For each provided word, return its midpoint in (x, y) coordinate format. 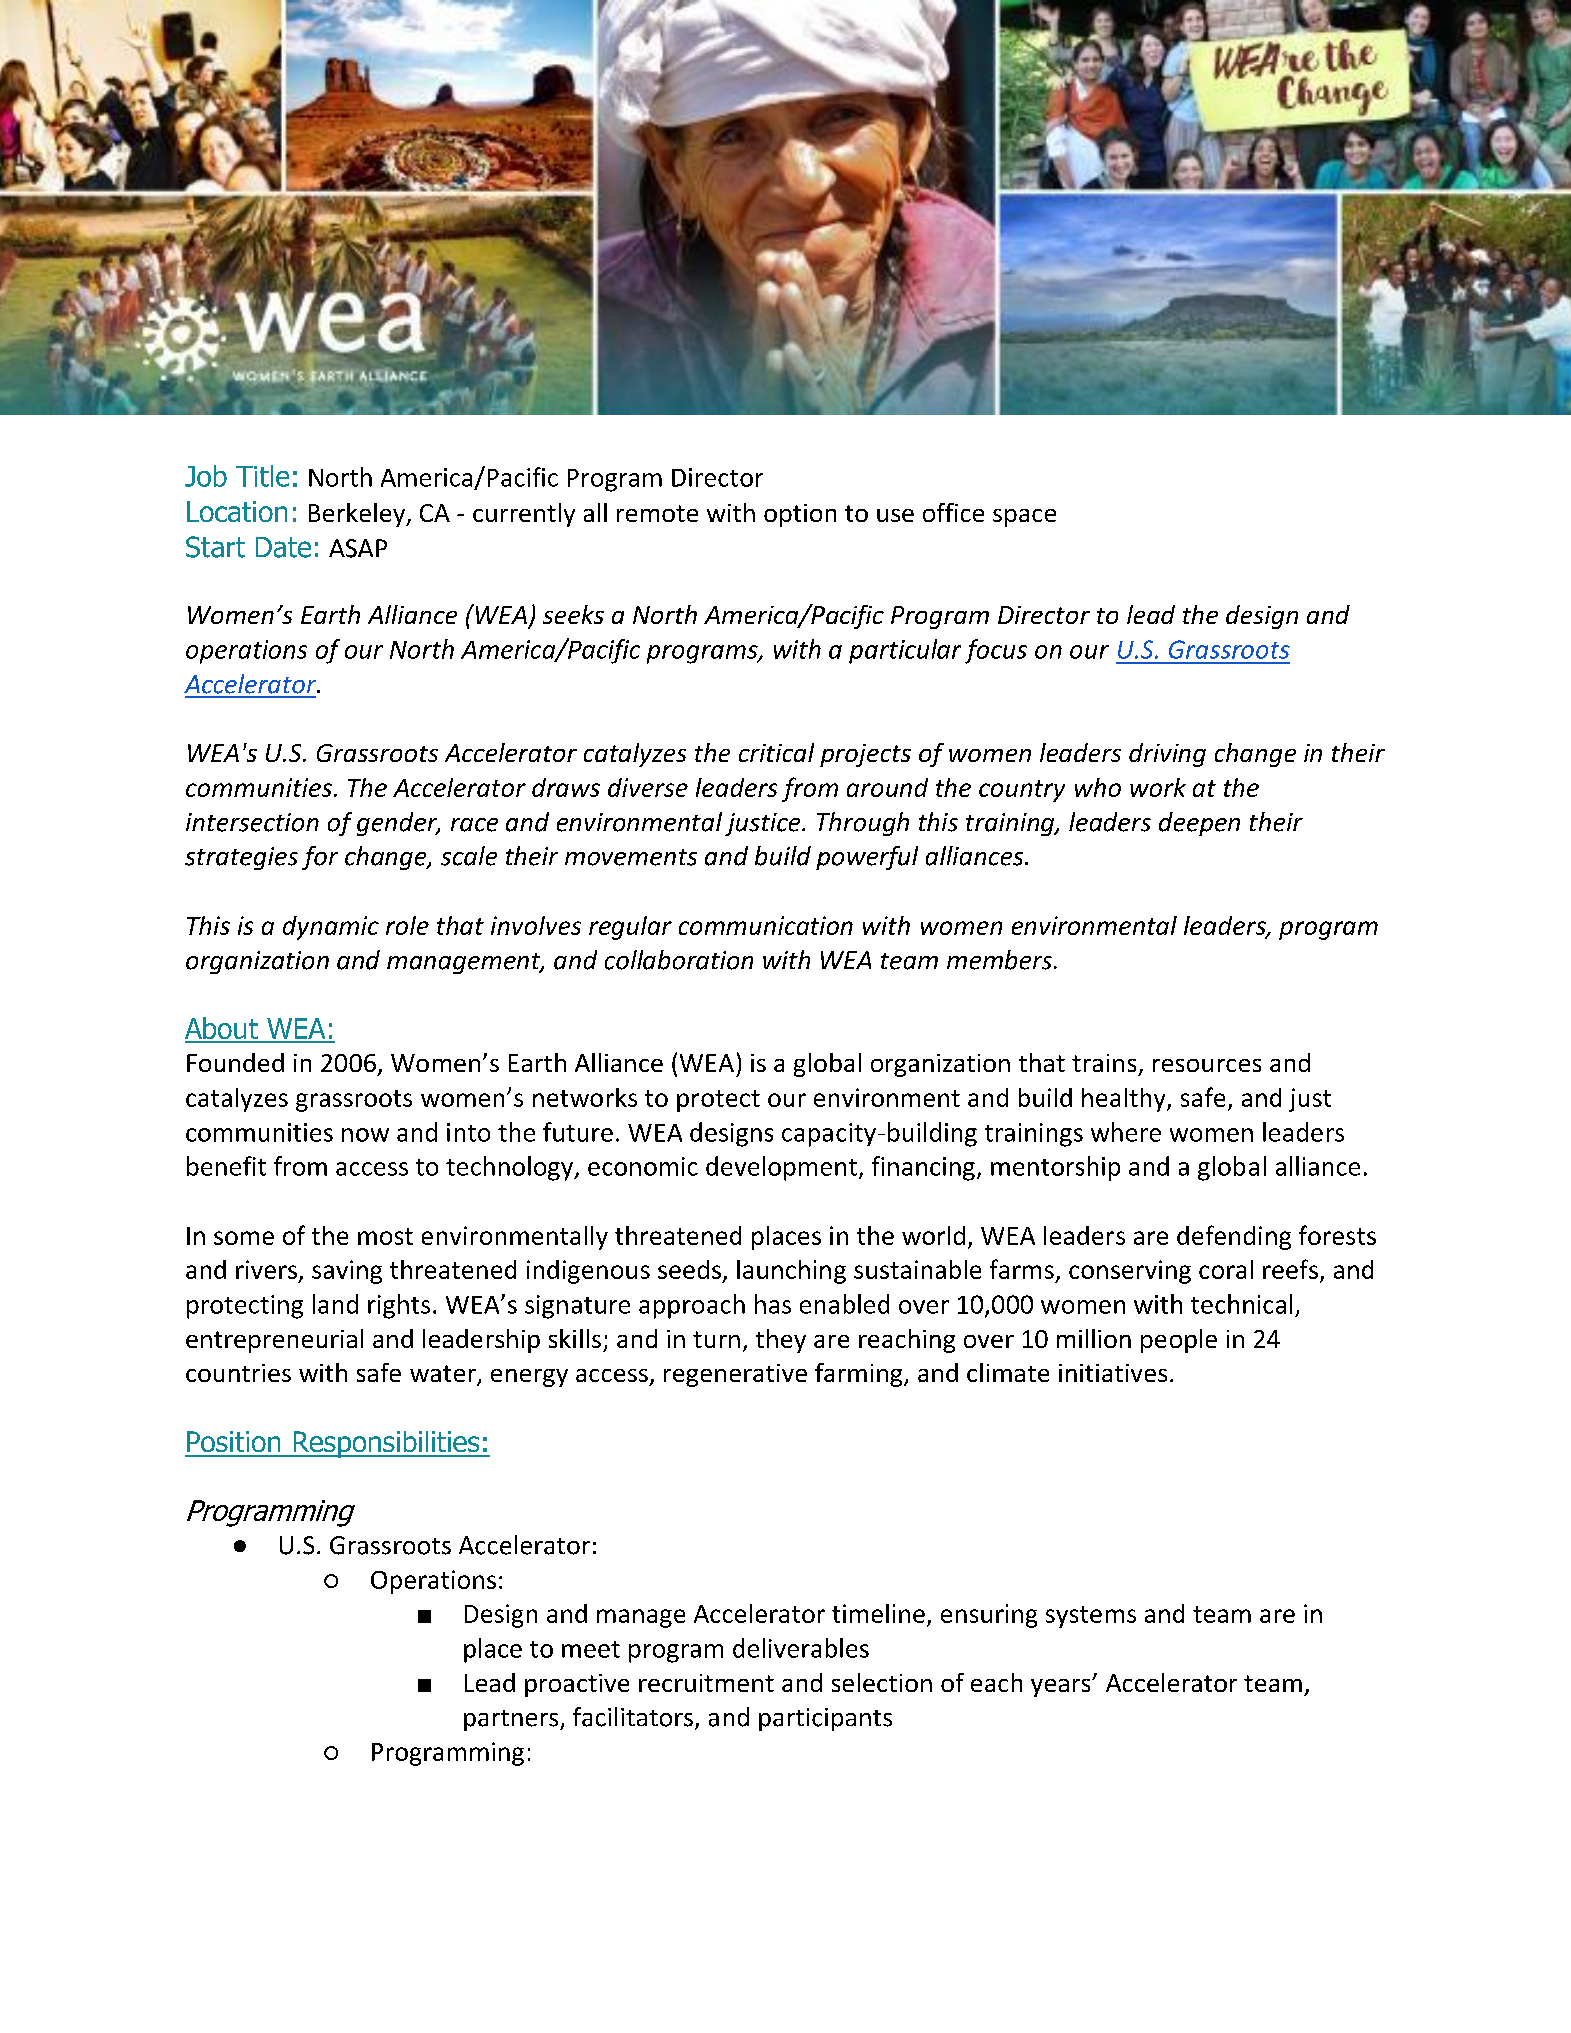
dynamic (331, 928)
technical (1241, 1304)
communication (766, 925)
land (335, 1304)
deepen (1199, 824)
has (773, 1304)
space (1024, 518)
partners (512, 1720)
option (800, 515)
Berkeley (358, 515)
